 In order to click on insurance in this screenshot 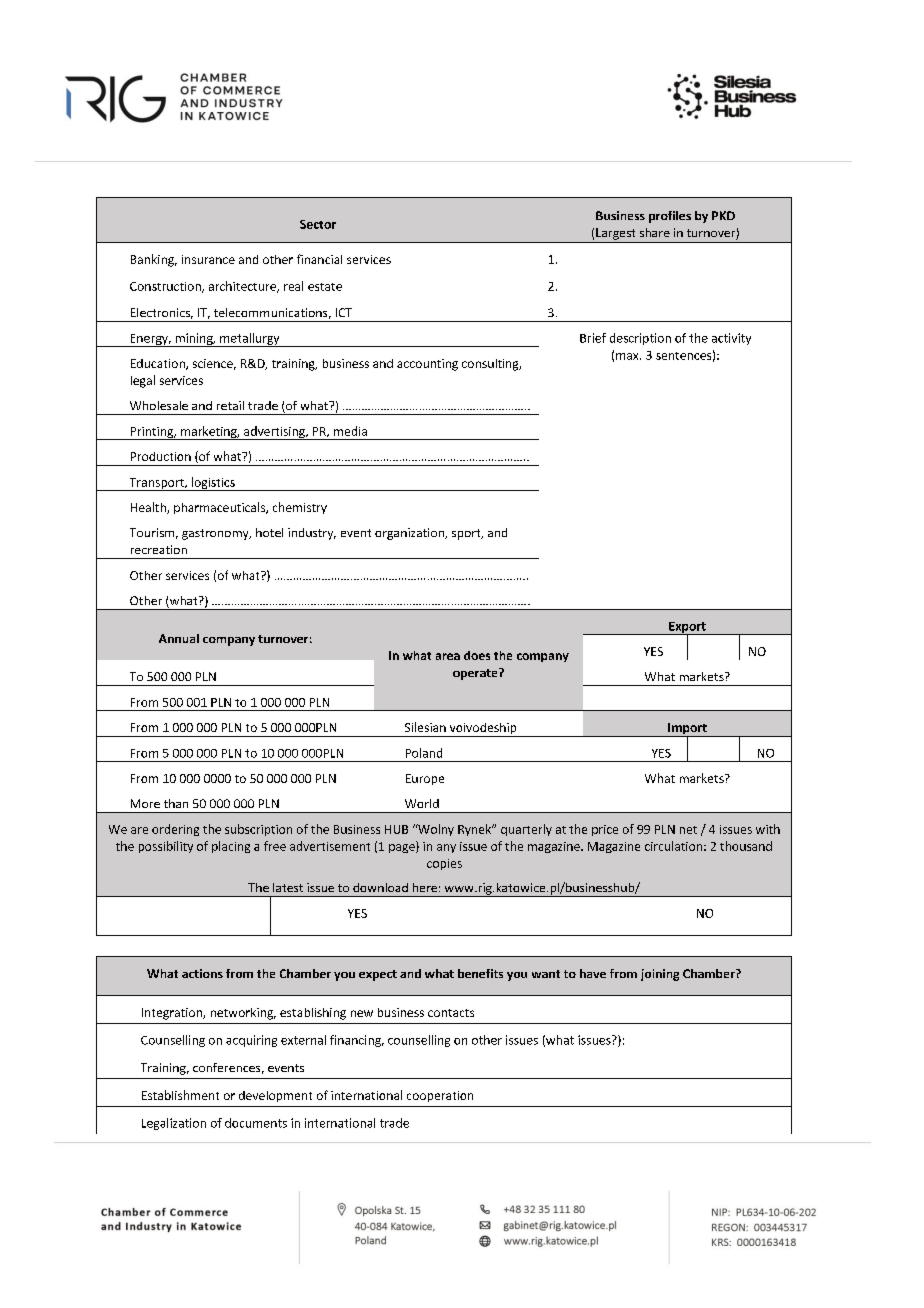, I will do `click(208, 259)`.
